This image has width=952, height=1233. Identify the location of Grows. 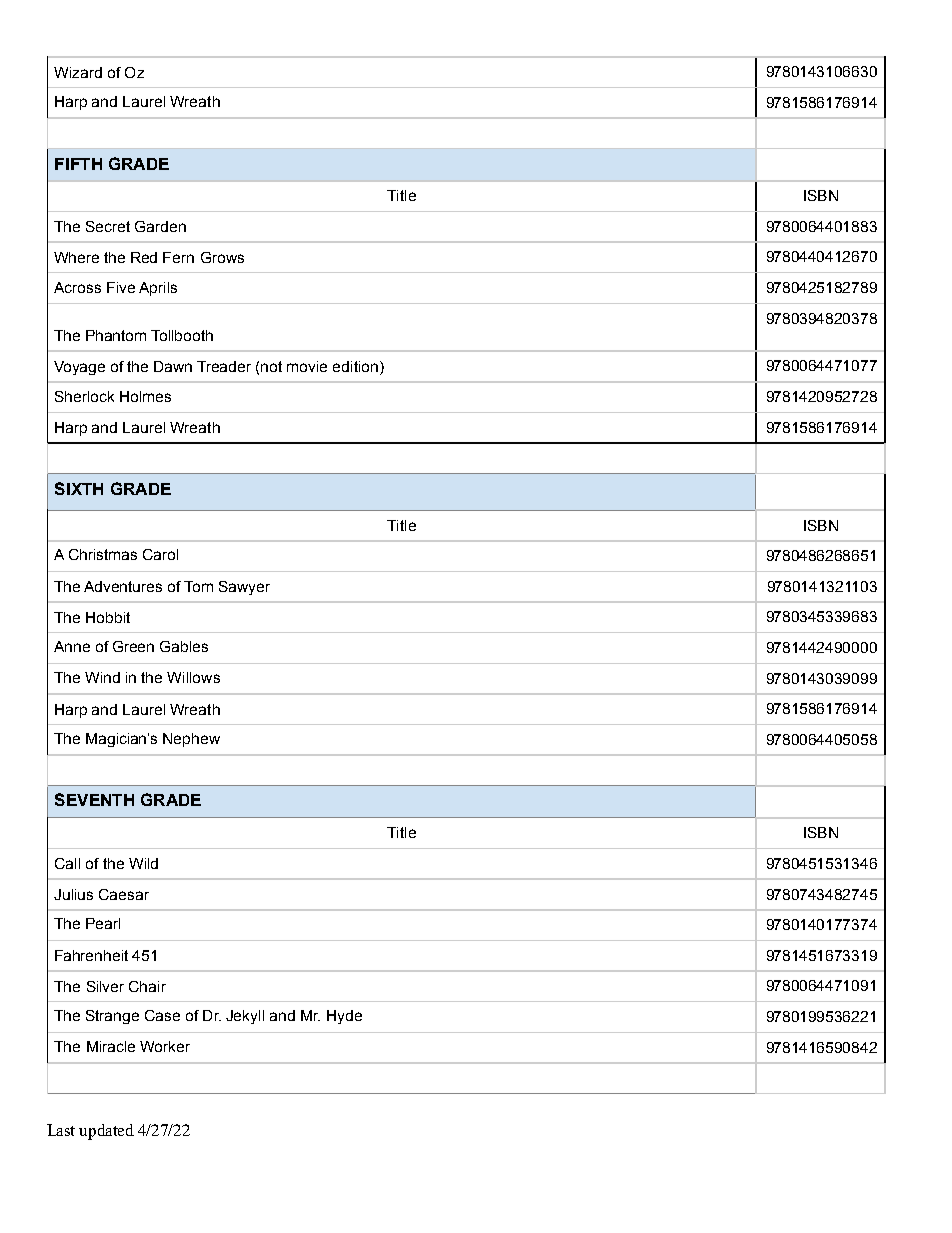
(222, 257).
